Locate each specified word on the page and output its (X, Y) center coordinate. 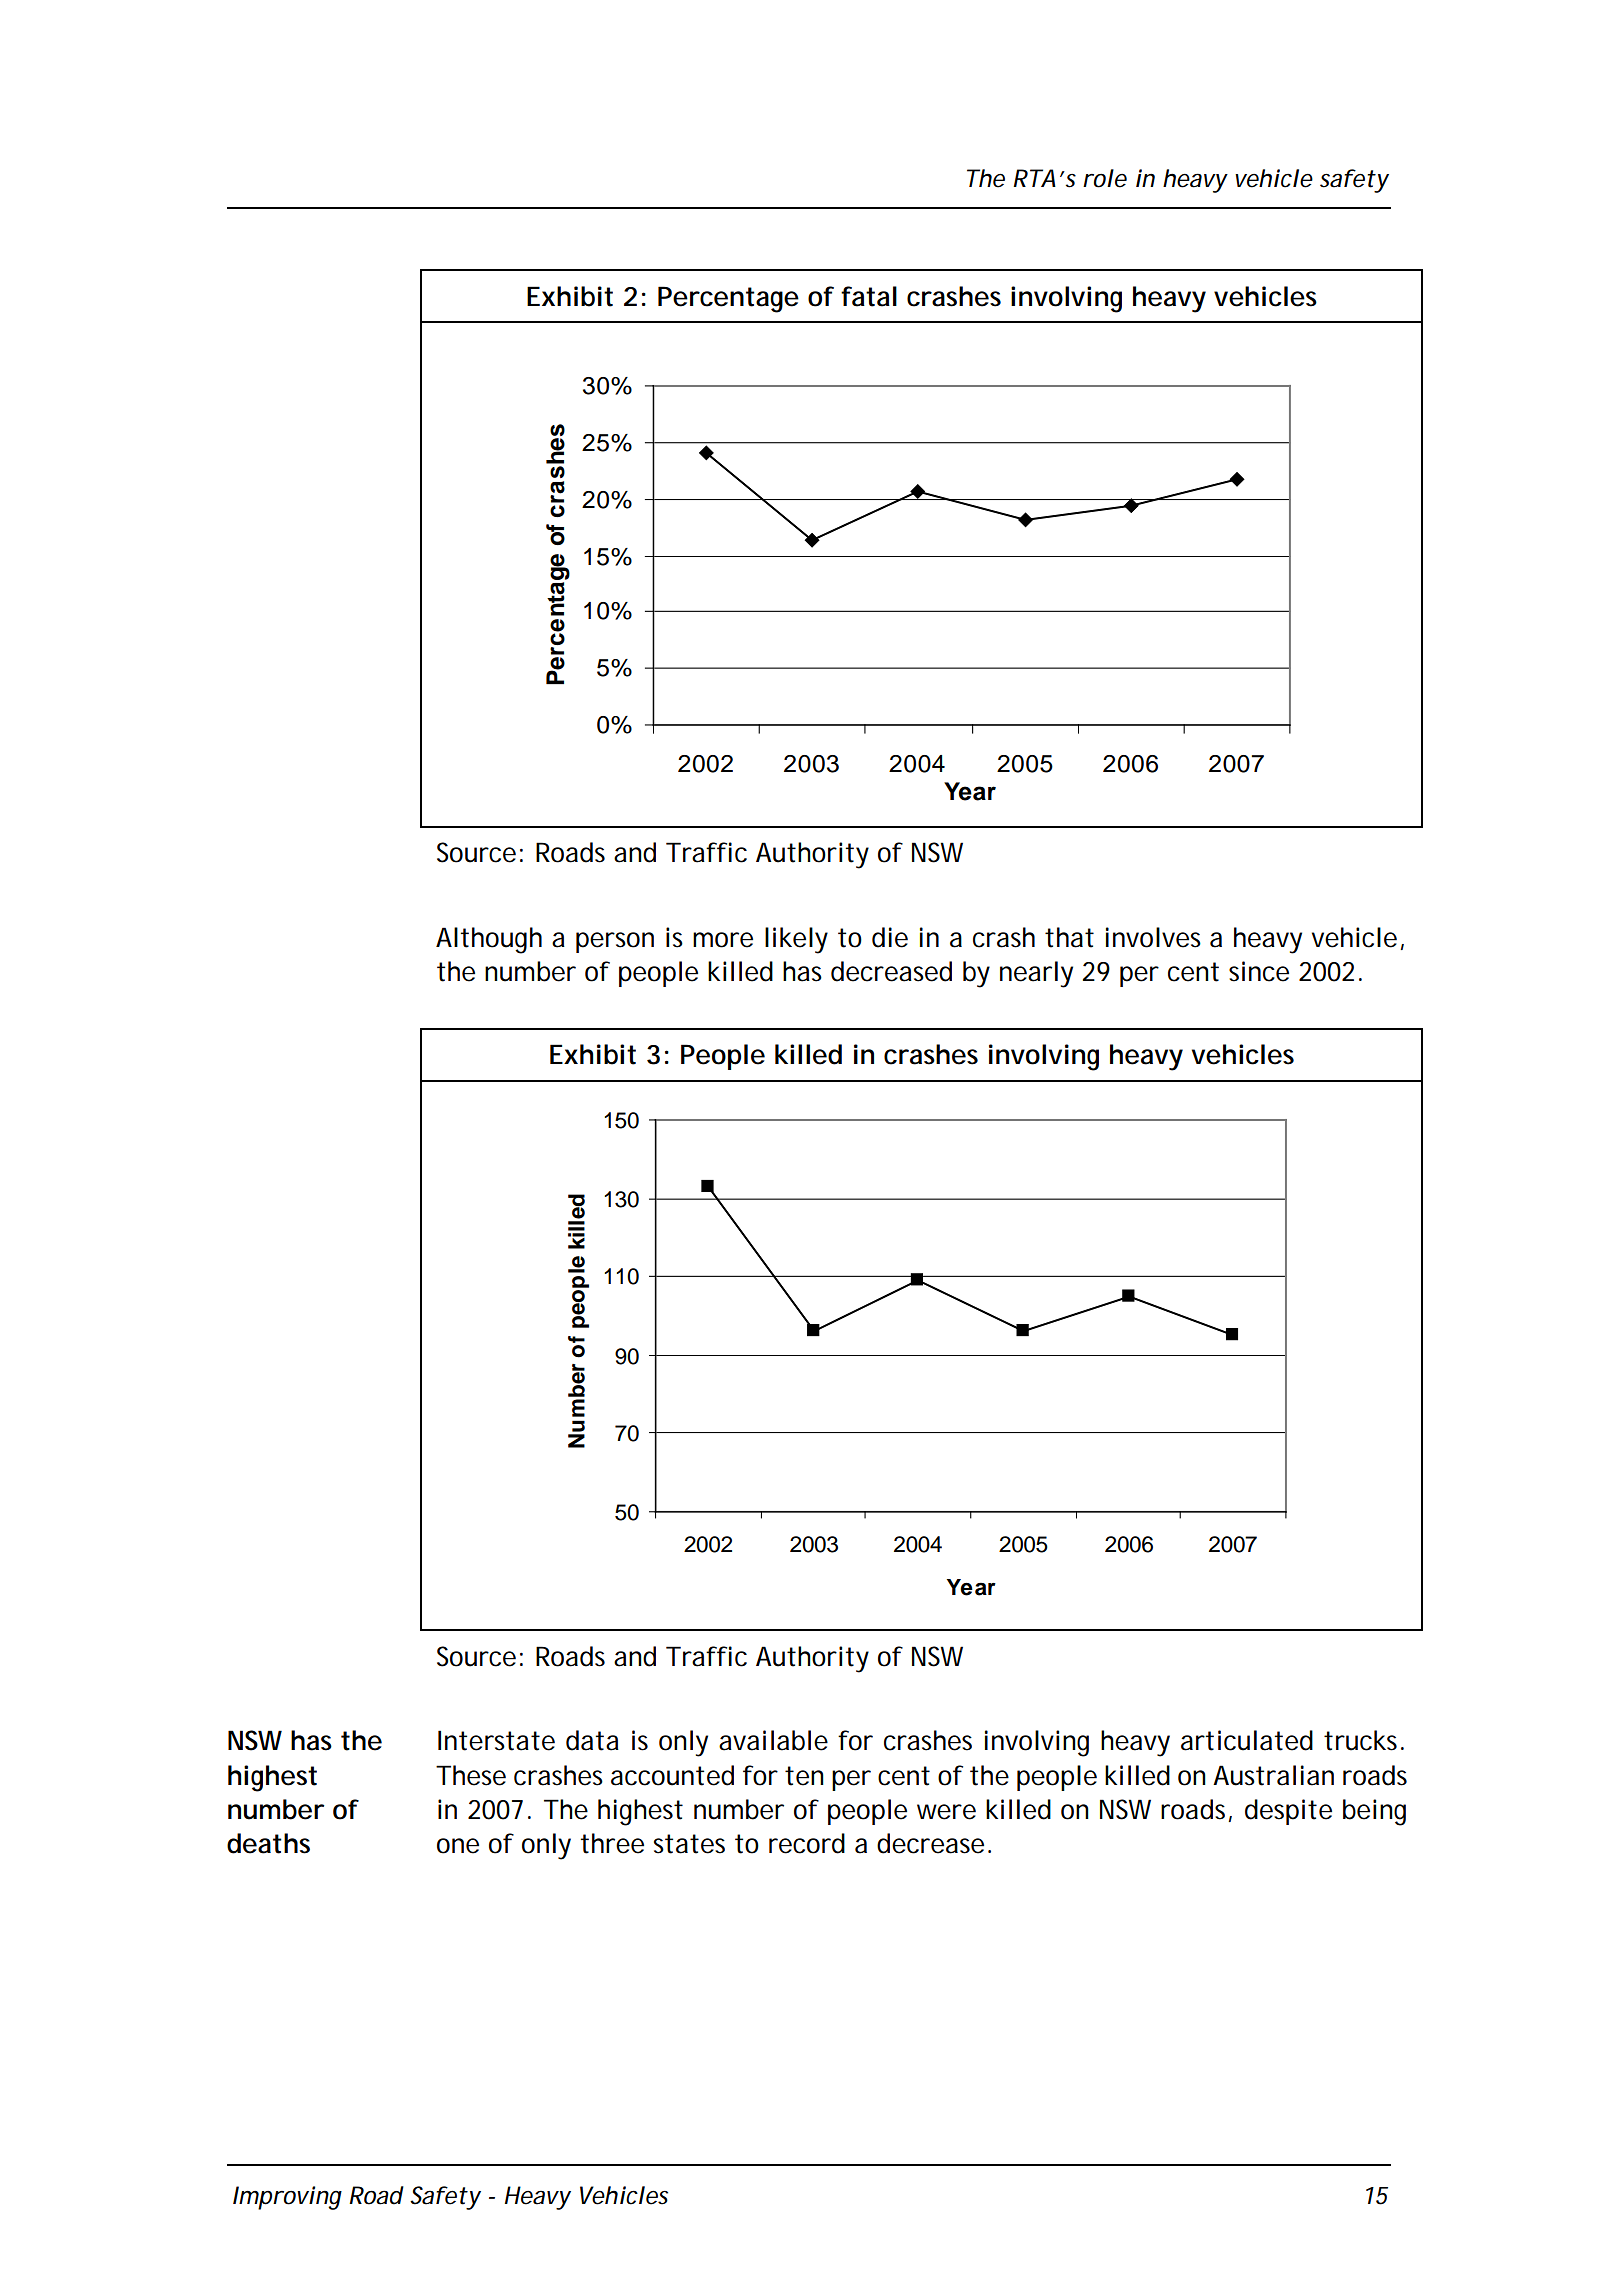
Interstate (496, 1740)
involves (1153, 937)
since (1259, 971)
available (773, 1740)
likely (796, 940)
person (615, 942)
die (890, 937)
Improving (287, 2198)
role (1105, 178)
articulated (1247, 1740)
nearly (1036, 974)
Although (489, 940)
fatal (869, 296)
